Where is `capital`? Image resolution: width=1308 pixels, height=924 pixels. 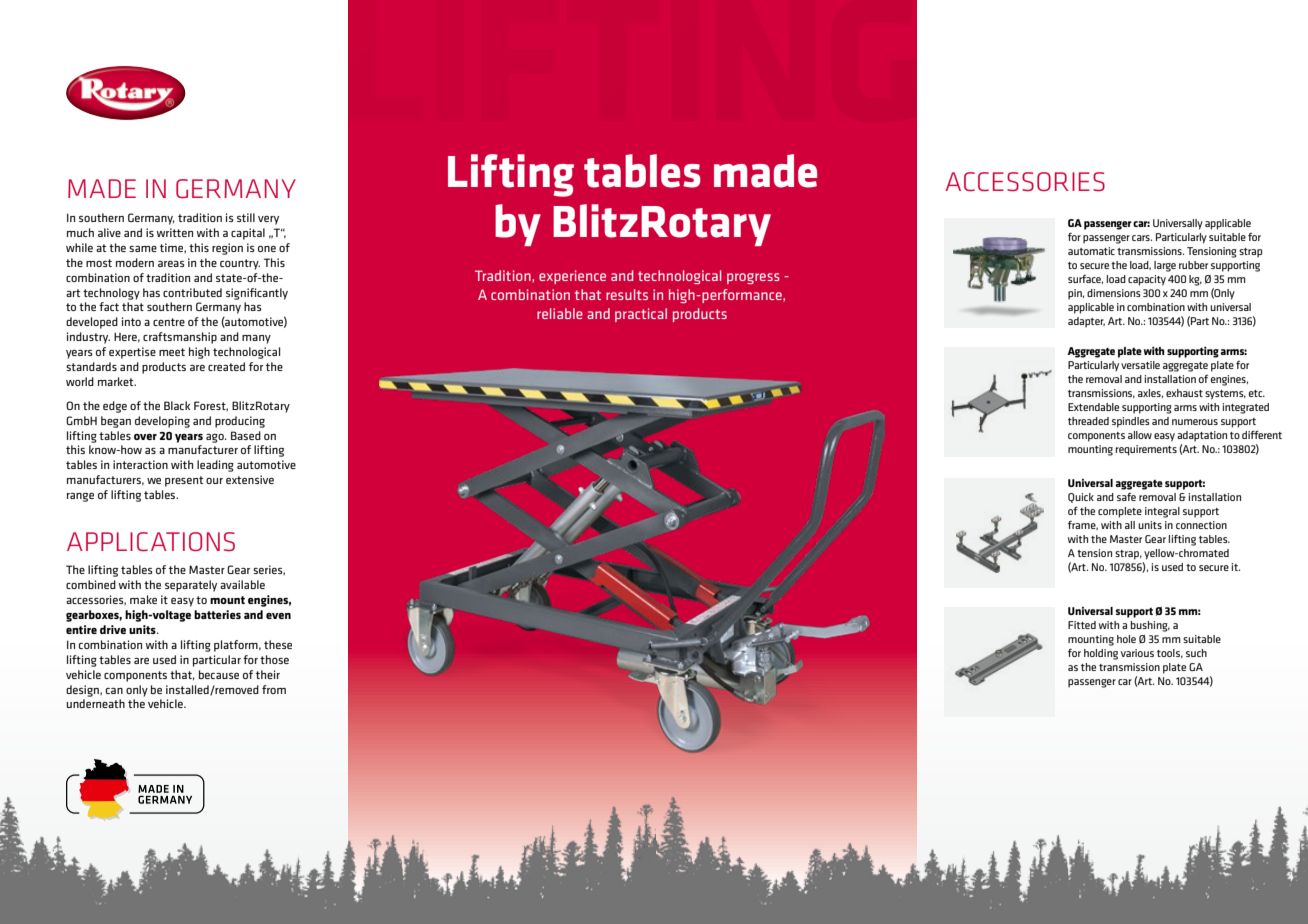
capital is located at coordinates (248, 234).
